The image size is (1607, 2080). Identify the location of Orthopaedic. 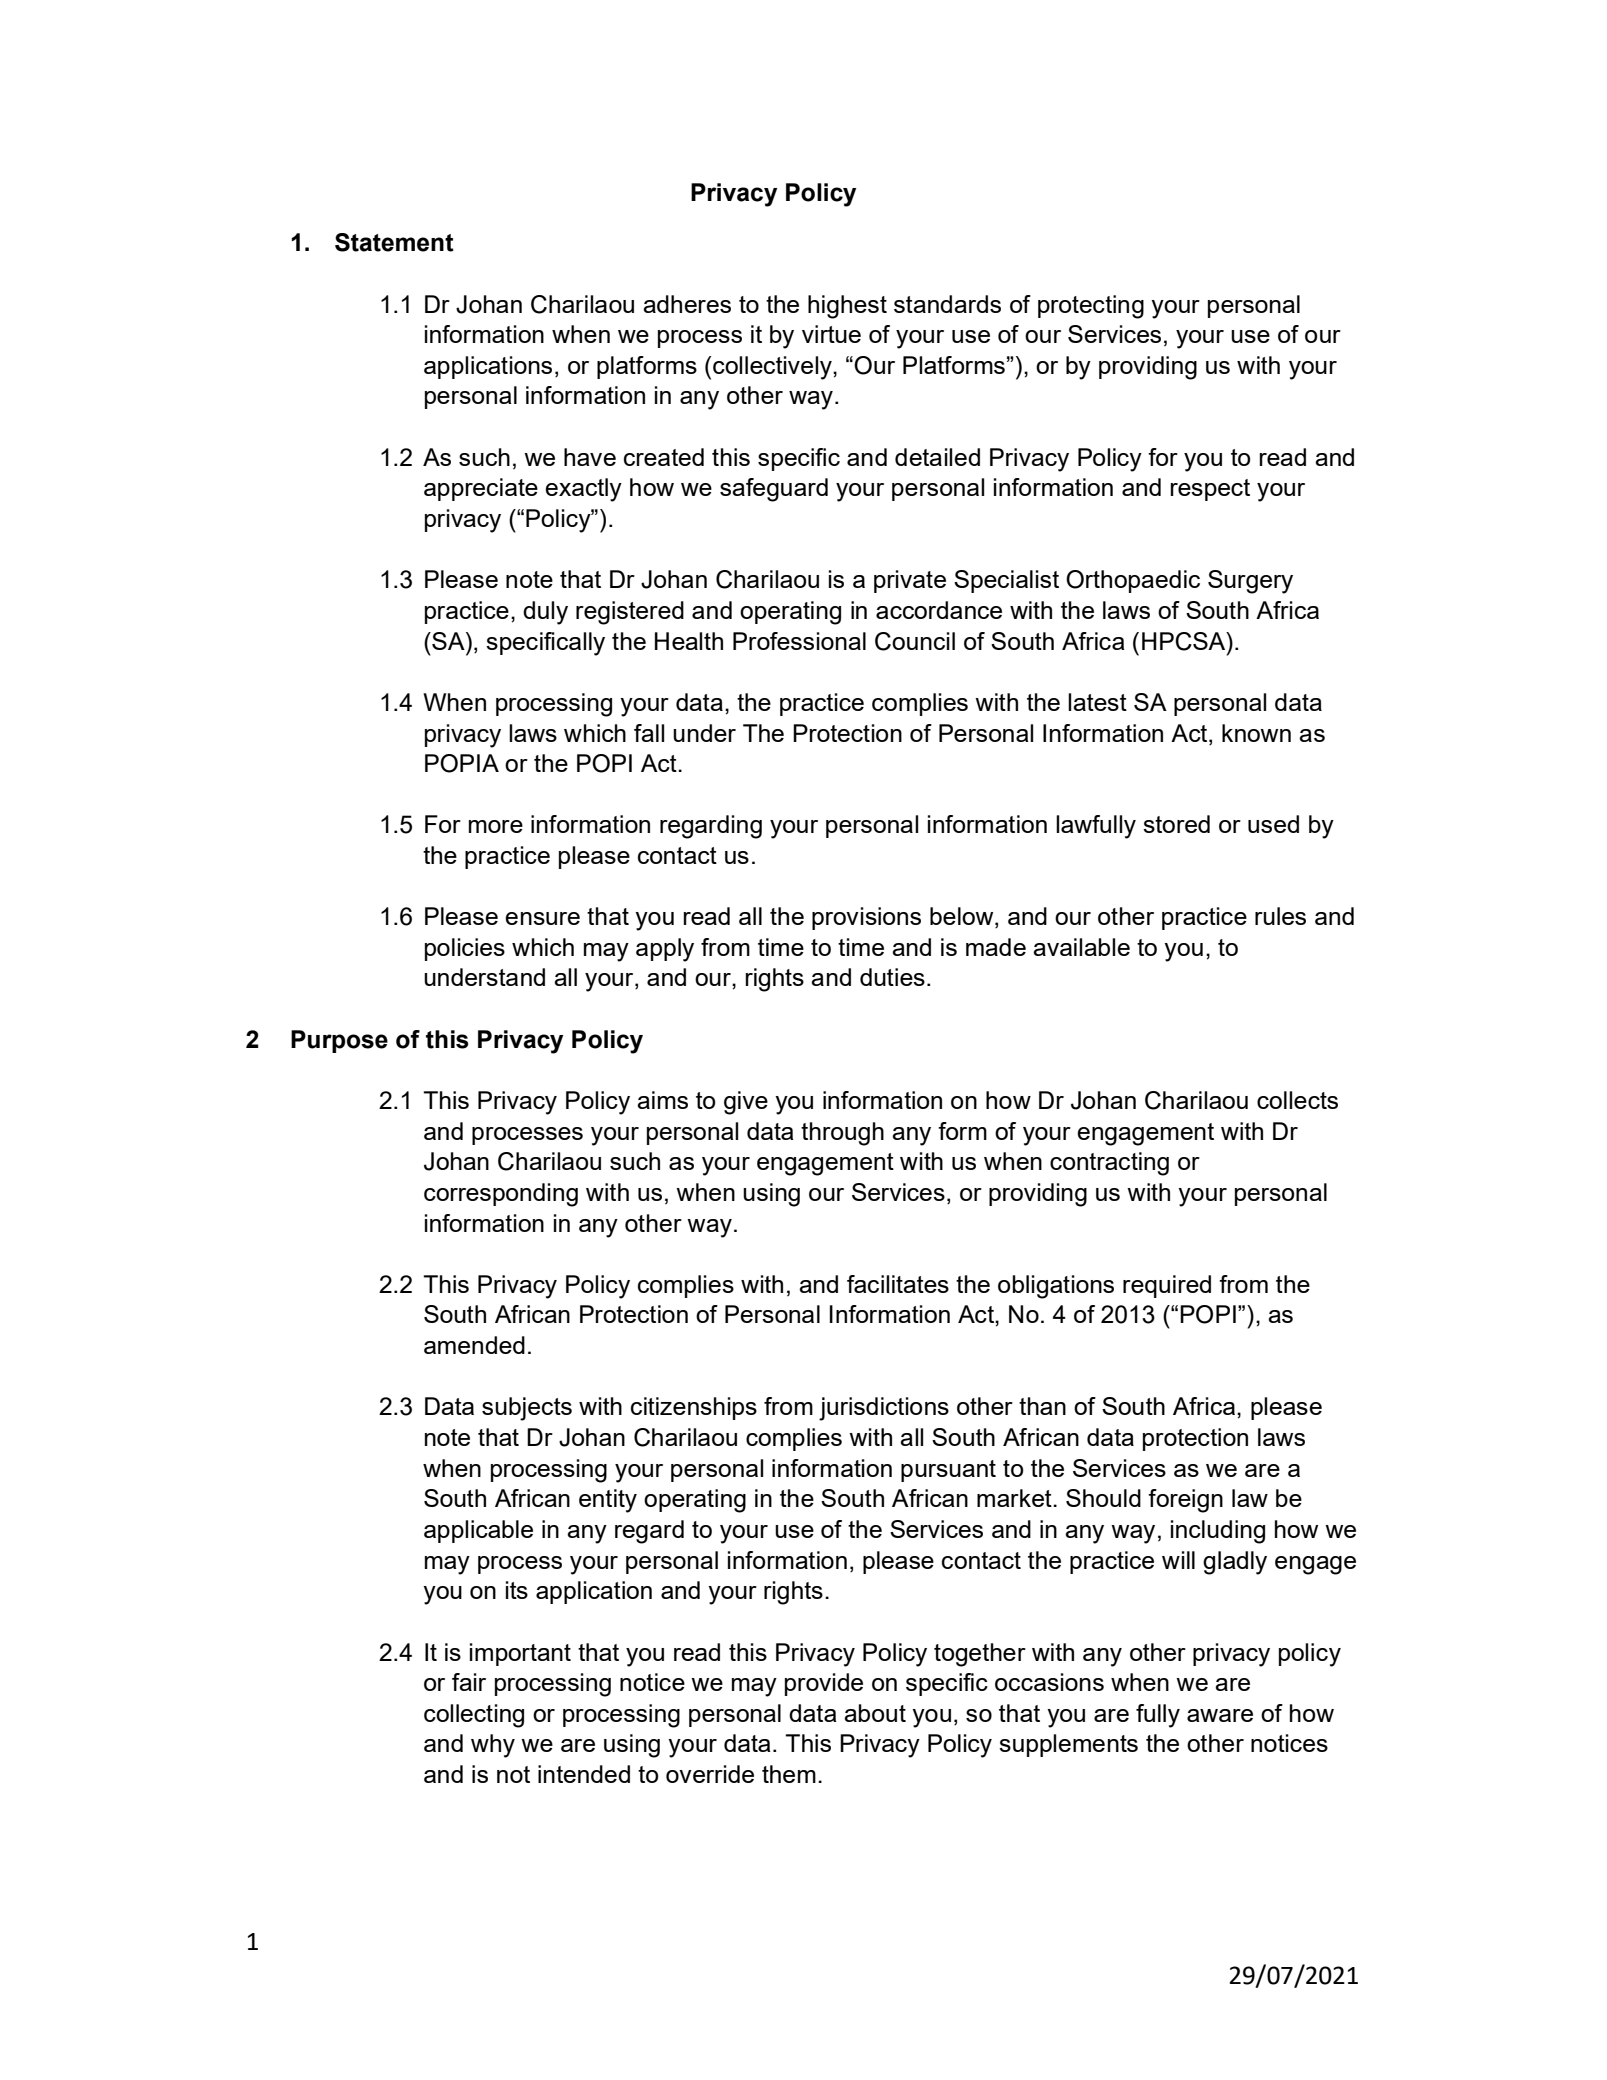
(1133, 581).
